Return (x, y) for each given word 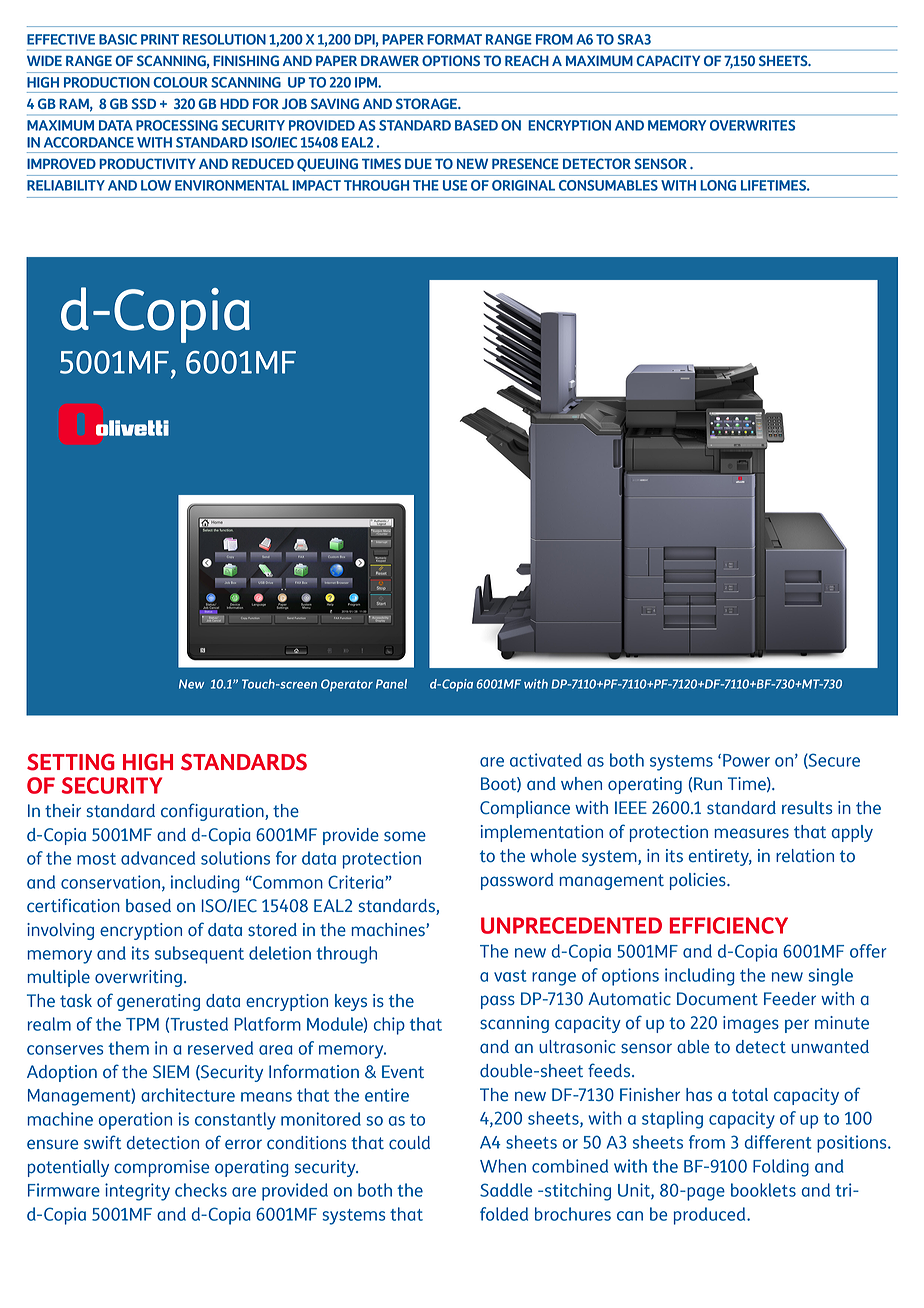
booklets (763, 1190)
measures (751, 833)
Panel (391, 684)
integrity (137, 1192)
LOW (156, 185)
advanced (158, 858)
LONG (718, 185)
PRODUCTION (107, 82)
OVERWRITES (752, 125)
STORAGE (427, 103)
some (405, 836)
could (409, 1143)
